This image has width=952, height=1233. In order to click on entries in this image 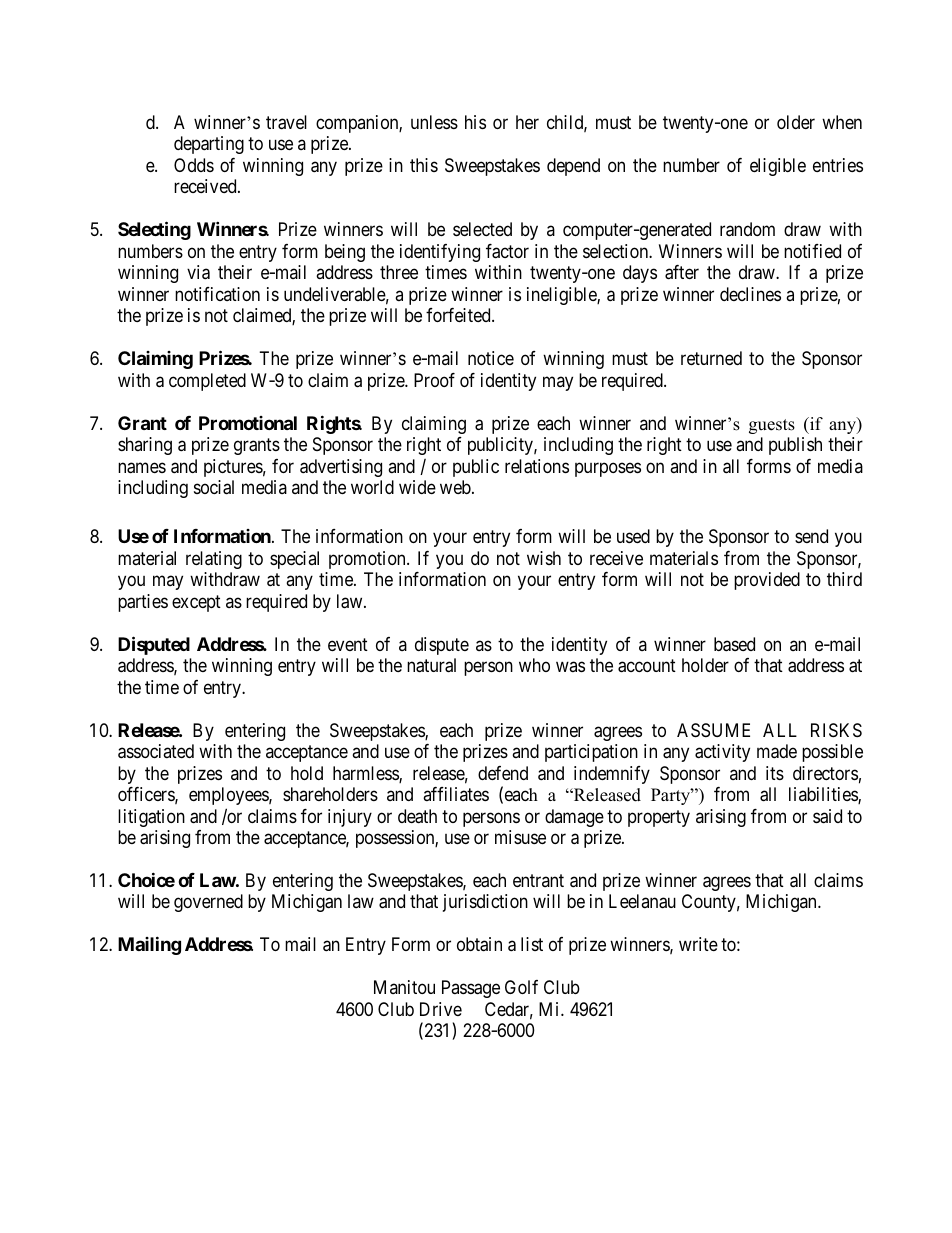, I will do `click(838, 165)`.
